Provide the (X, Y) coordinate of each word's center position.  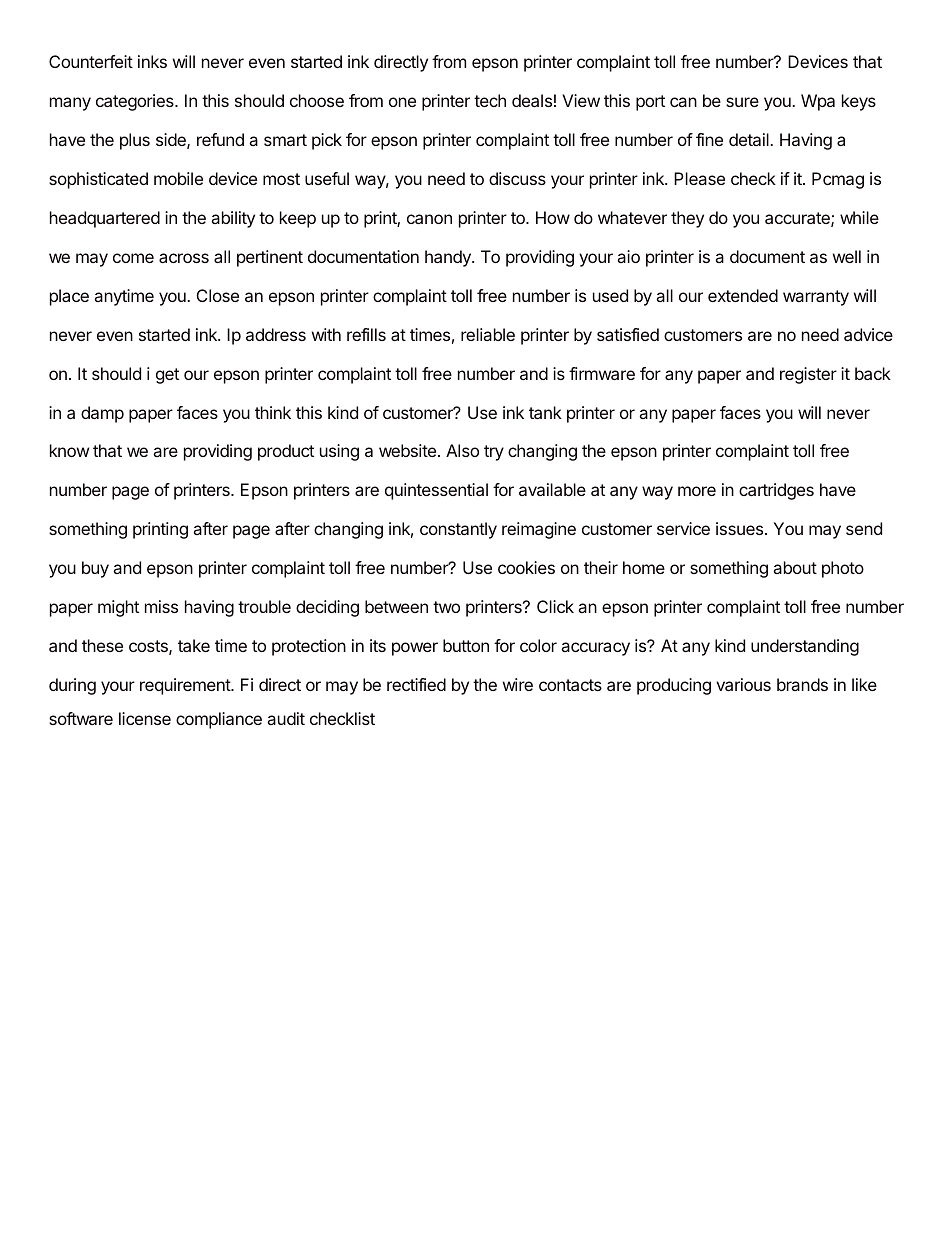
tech (490, 100)
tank (545, 412)
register (808, 375)
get (167, 376)
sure (742, 102)
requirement (186, 686)
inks (152, 61)
